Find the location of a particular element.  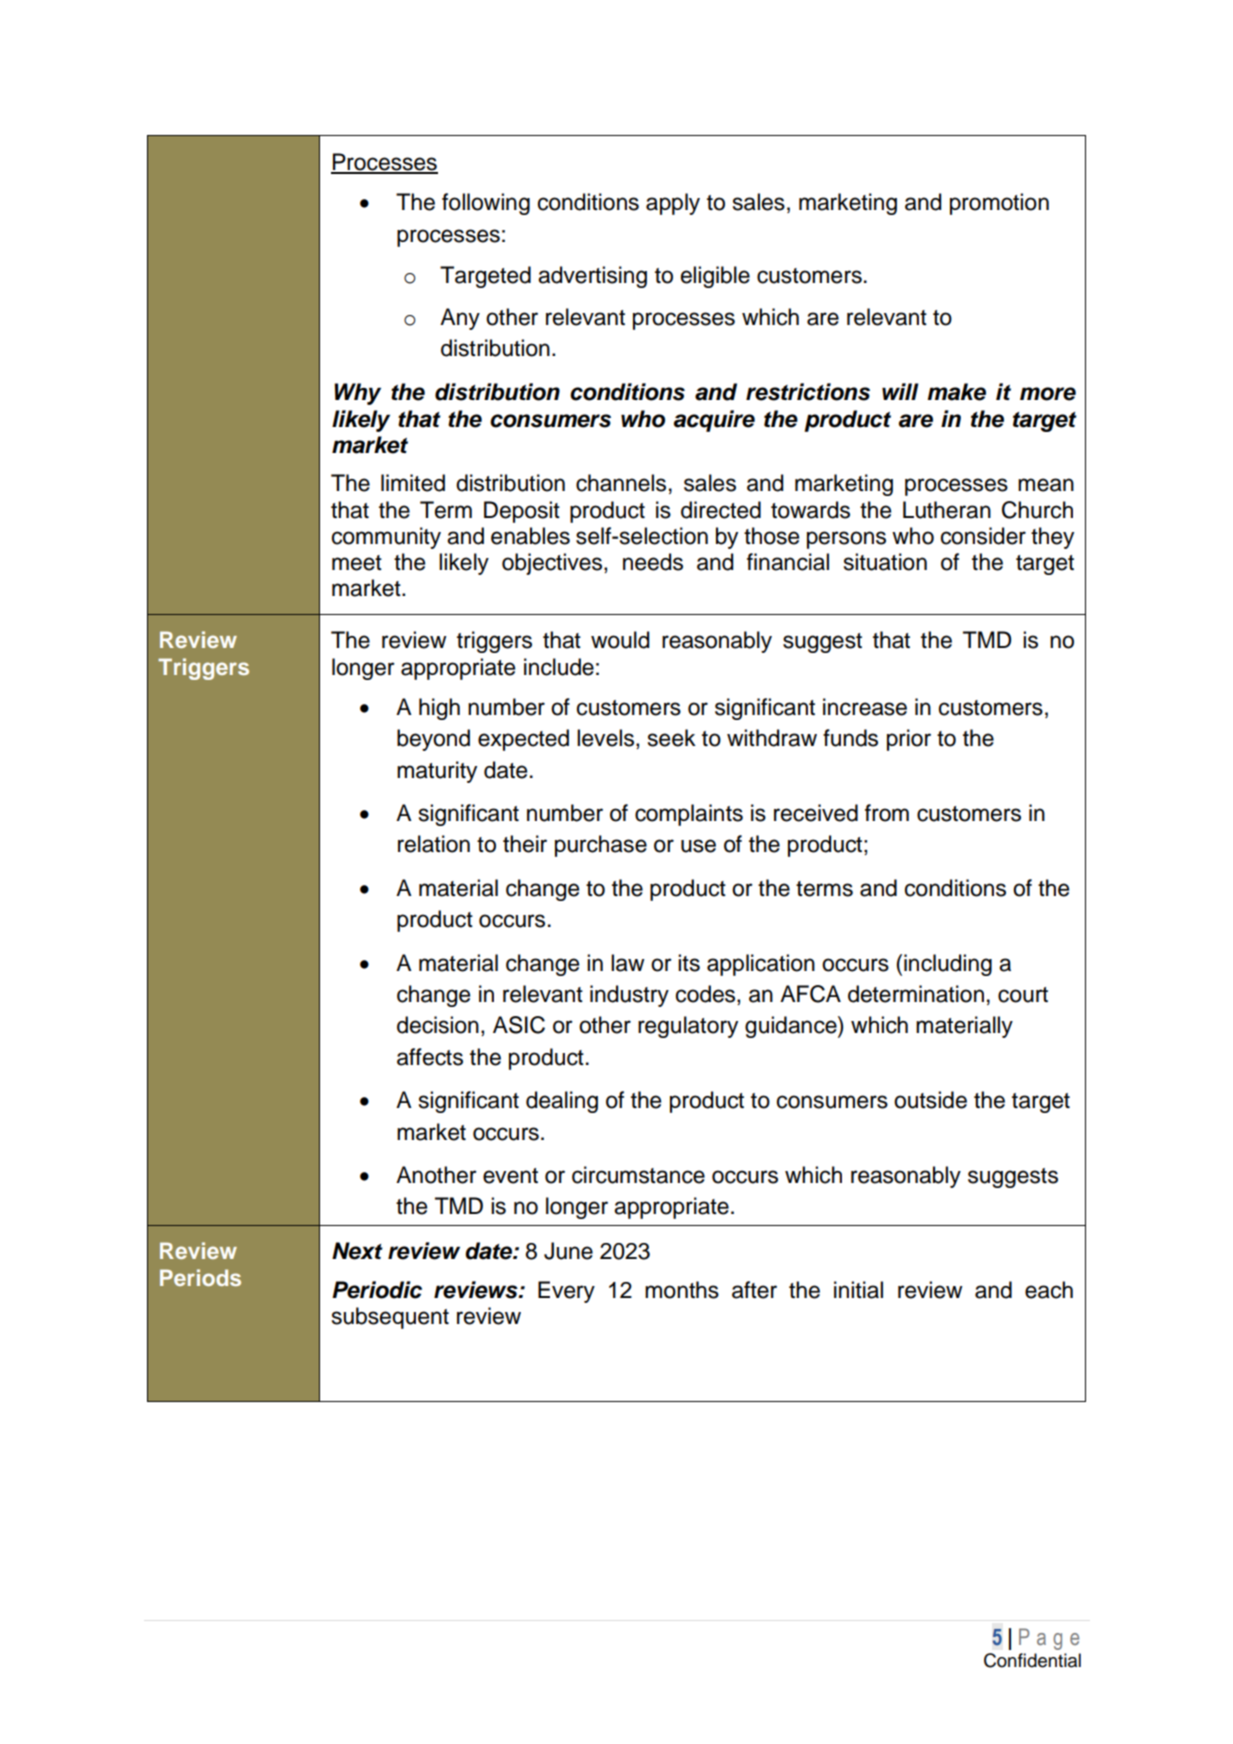

meet is located at coordinates (357, 563).
